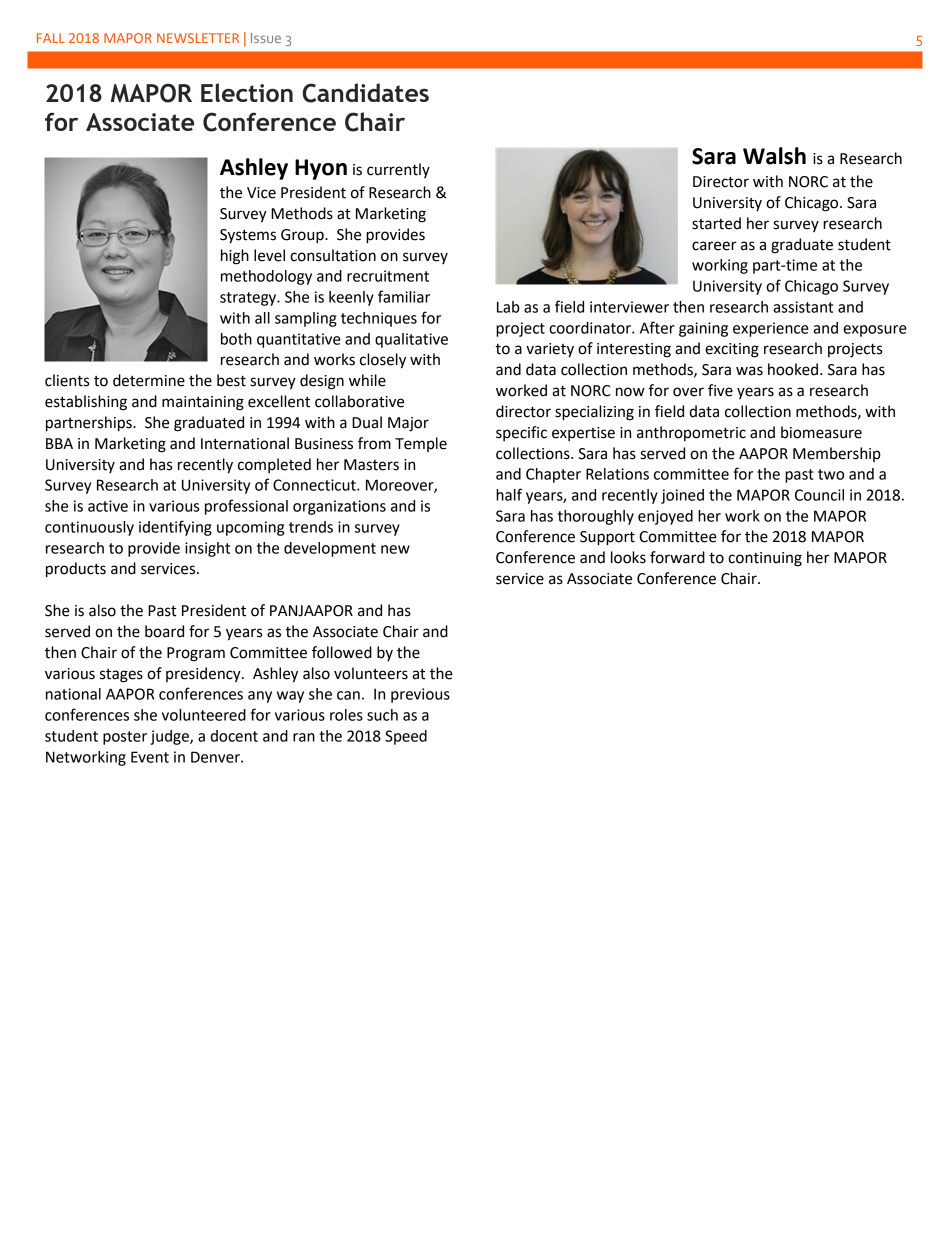  What do you see at coordinates (803, 307) in the page?
I see `assistant` at bounding box center [803, 307].
